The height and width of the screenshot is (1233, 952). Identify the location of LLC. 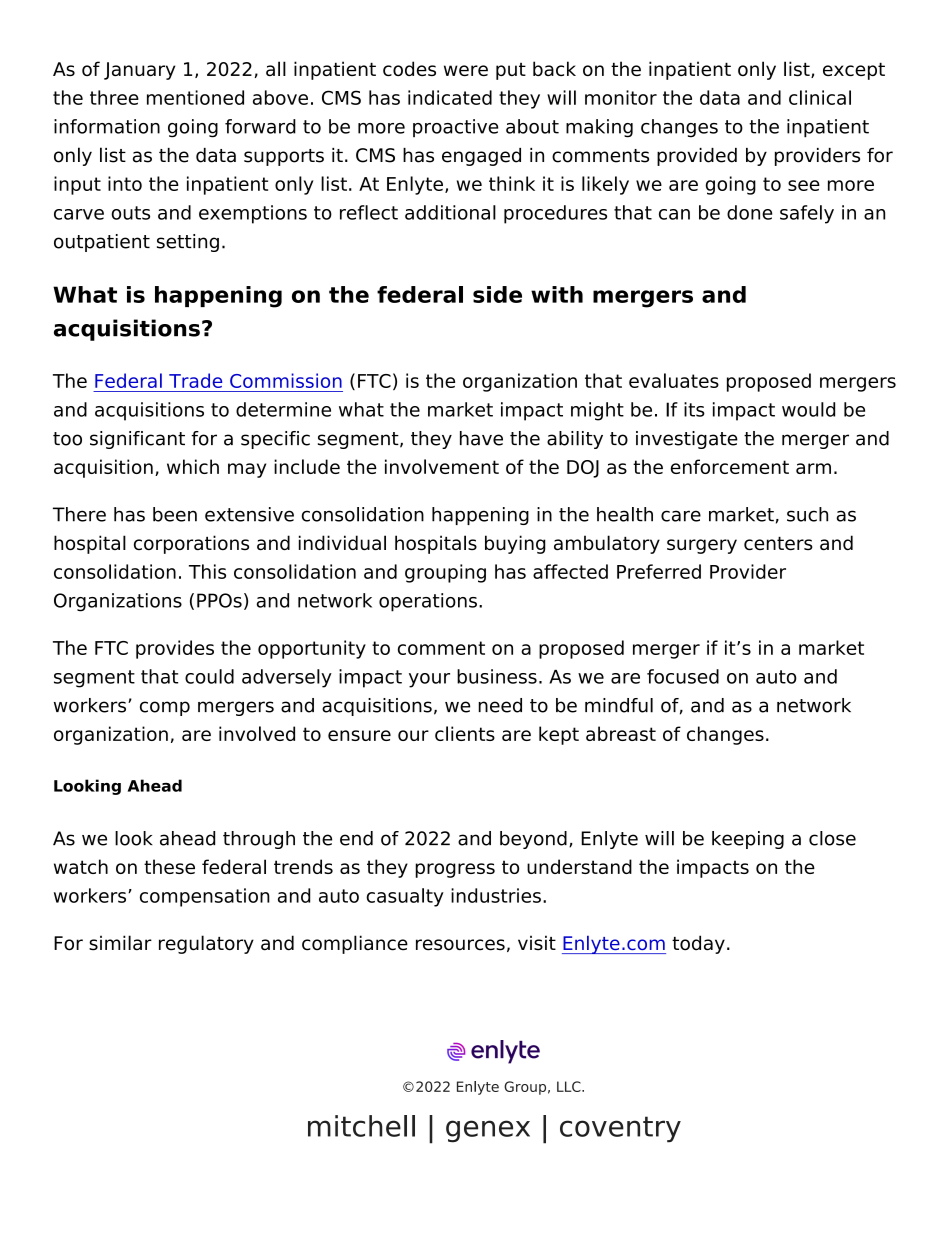
(570, 1086).
